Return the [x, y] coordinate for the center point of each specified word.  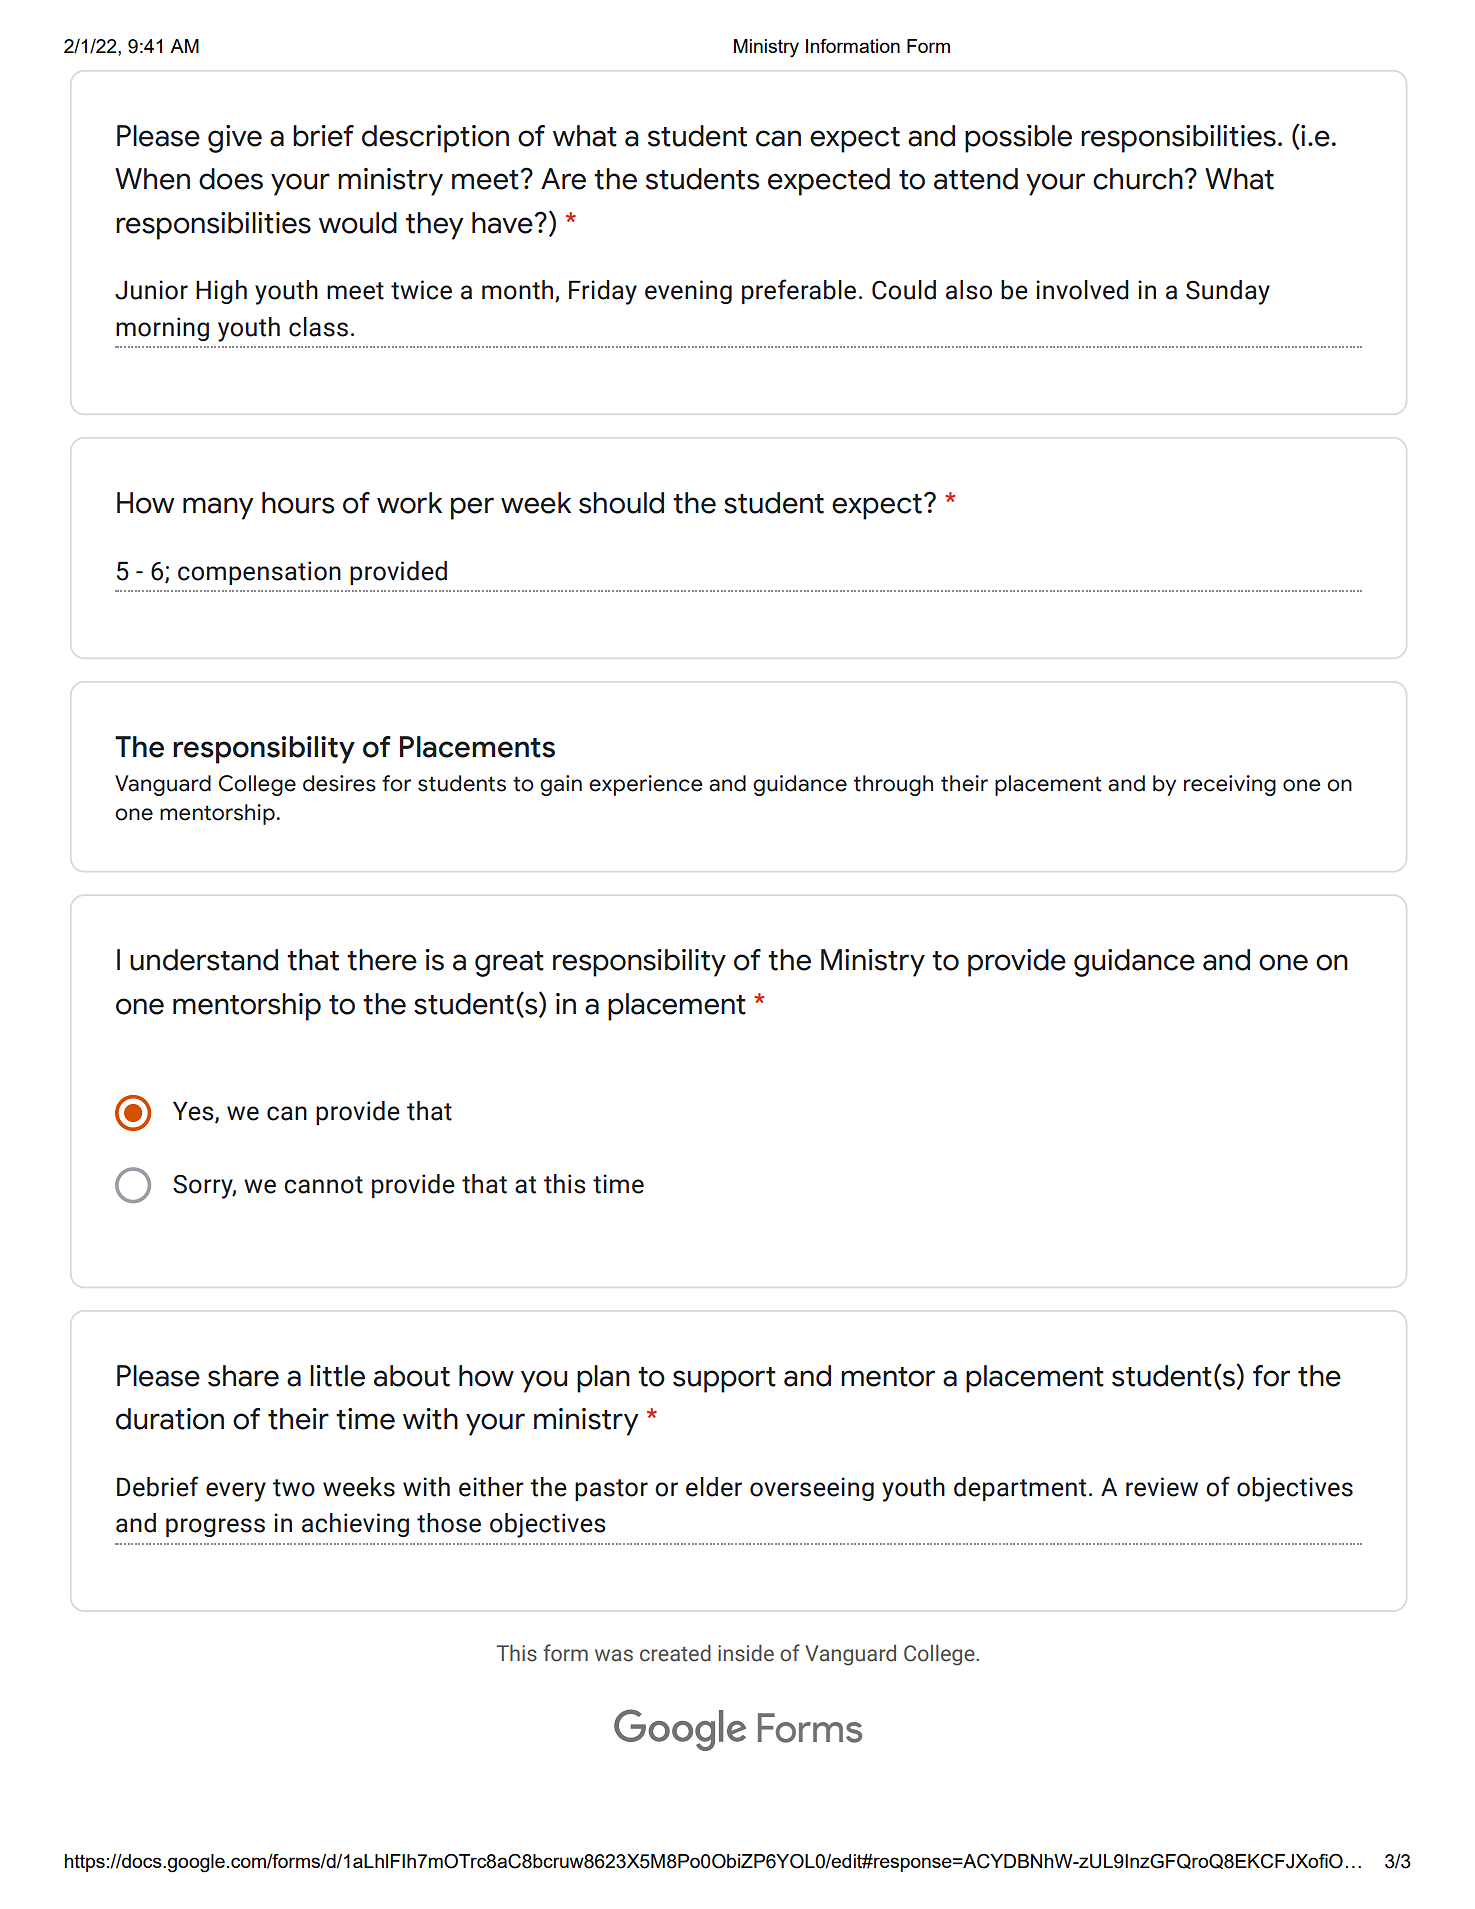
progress [215, 1527]
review [1162, 1487]
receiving [1230, 785]
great [509, 964]
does [231, 179]
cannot [323, 1185]
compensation [259, 573]
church [1139, 179]
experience [645, 785]
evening [688, 292]
